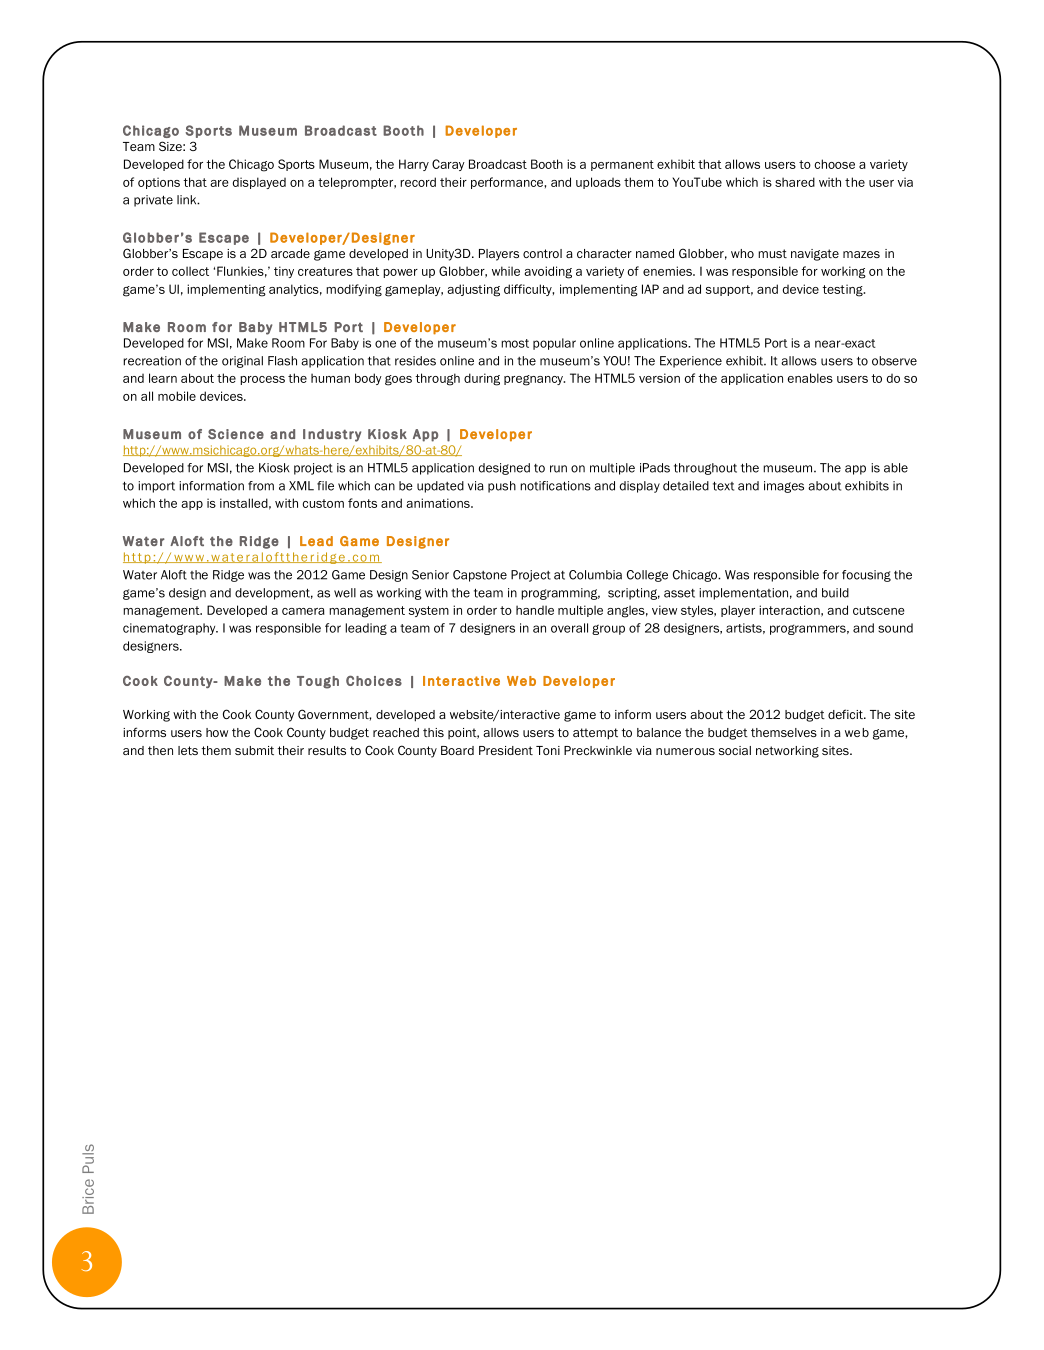 The image size is (1044, 1350). What do you see at coordinates (894, 361) in the screenshot?
I see `observe` at bounding box center [894, 361].
